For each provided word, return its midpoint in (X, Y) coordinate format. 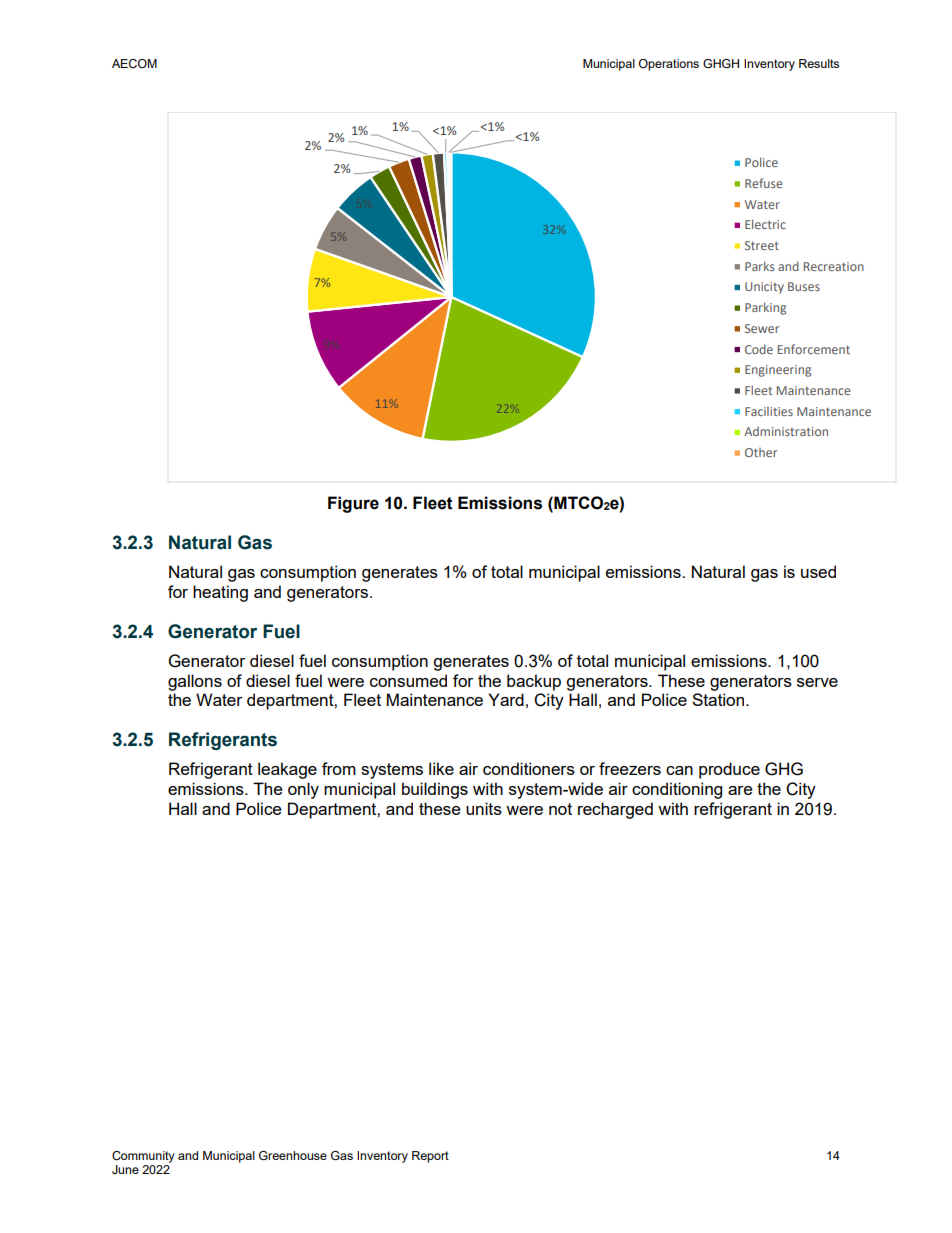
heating (220, 593)
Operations (669, 65)
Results (819, 63)
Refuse (764, 183)
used (818, 571)
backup (534, 682)
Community (143, 1157)
